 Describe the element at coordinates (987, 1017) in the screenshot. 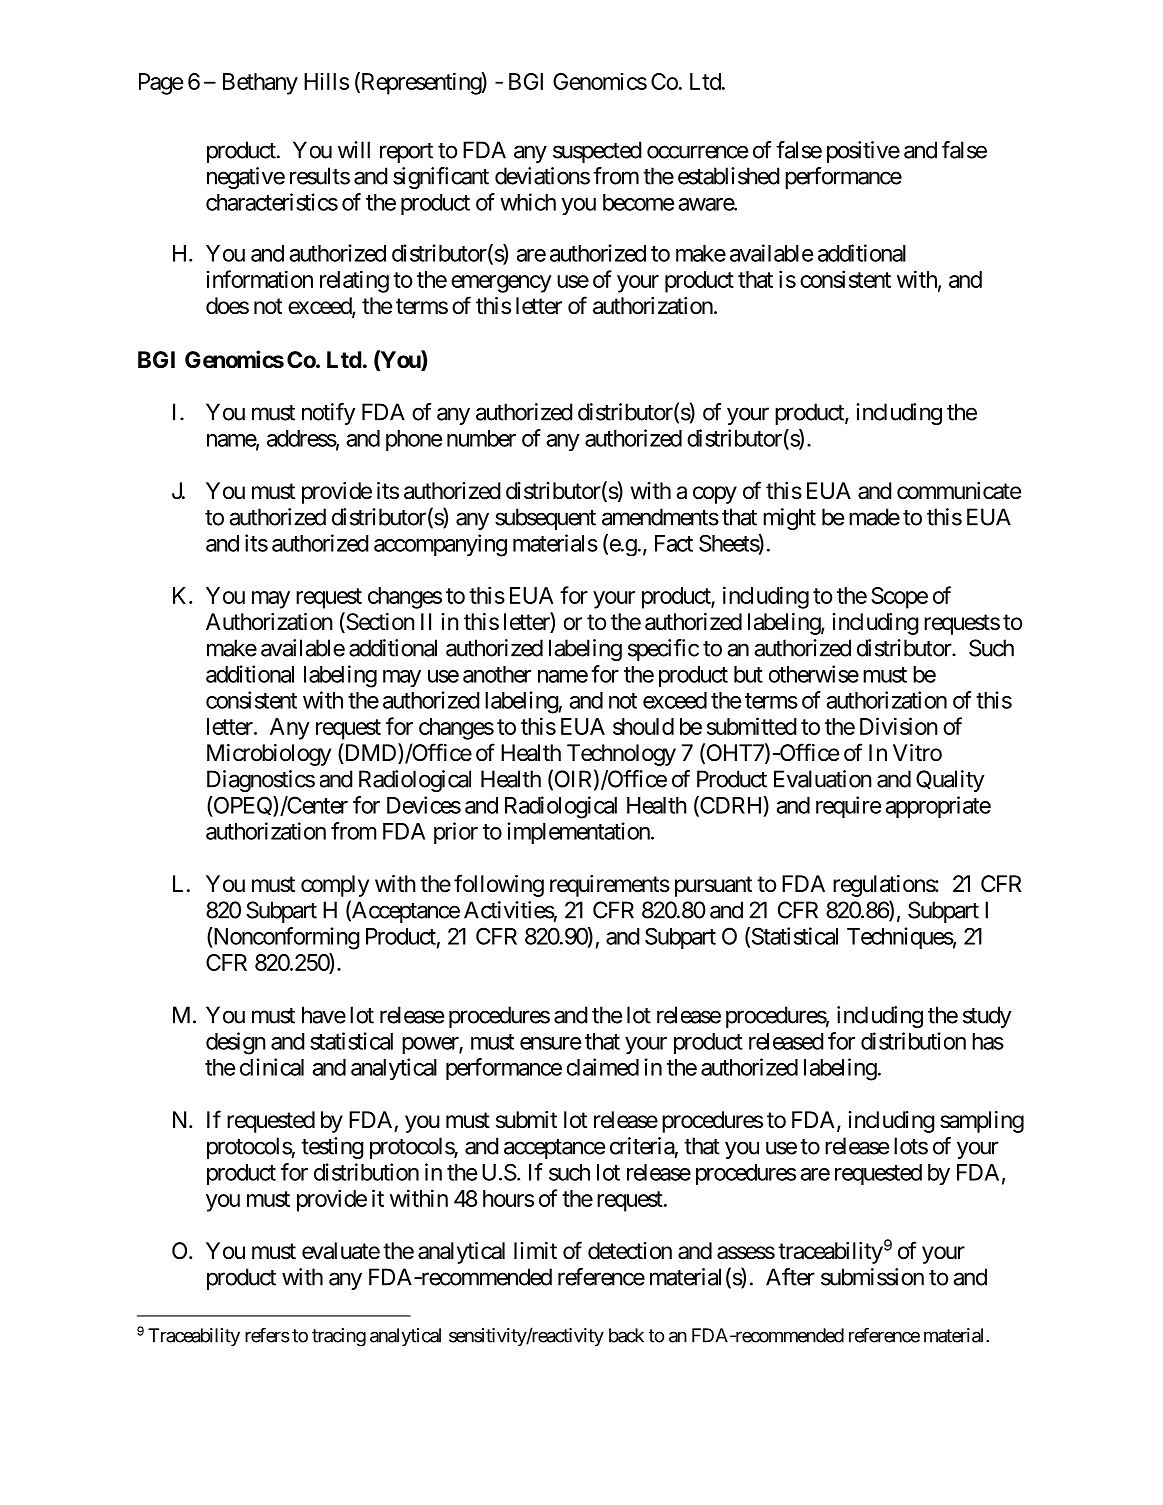

I see `study` at that location.
